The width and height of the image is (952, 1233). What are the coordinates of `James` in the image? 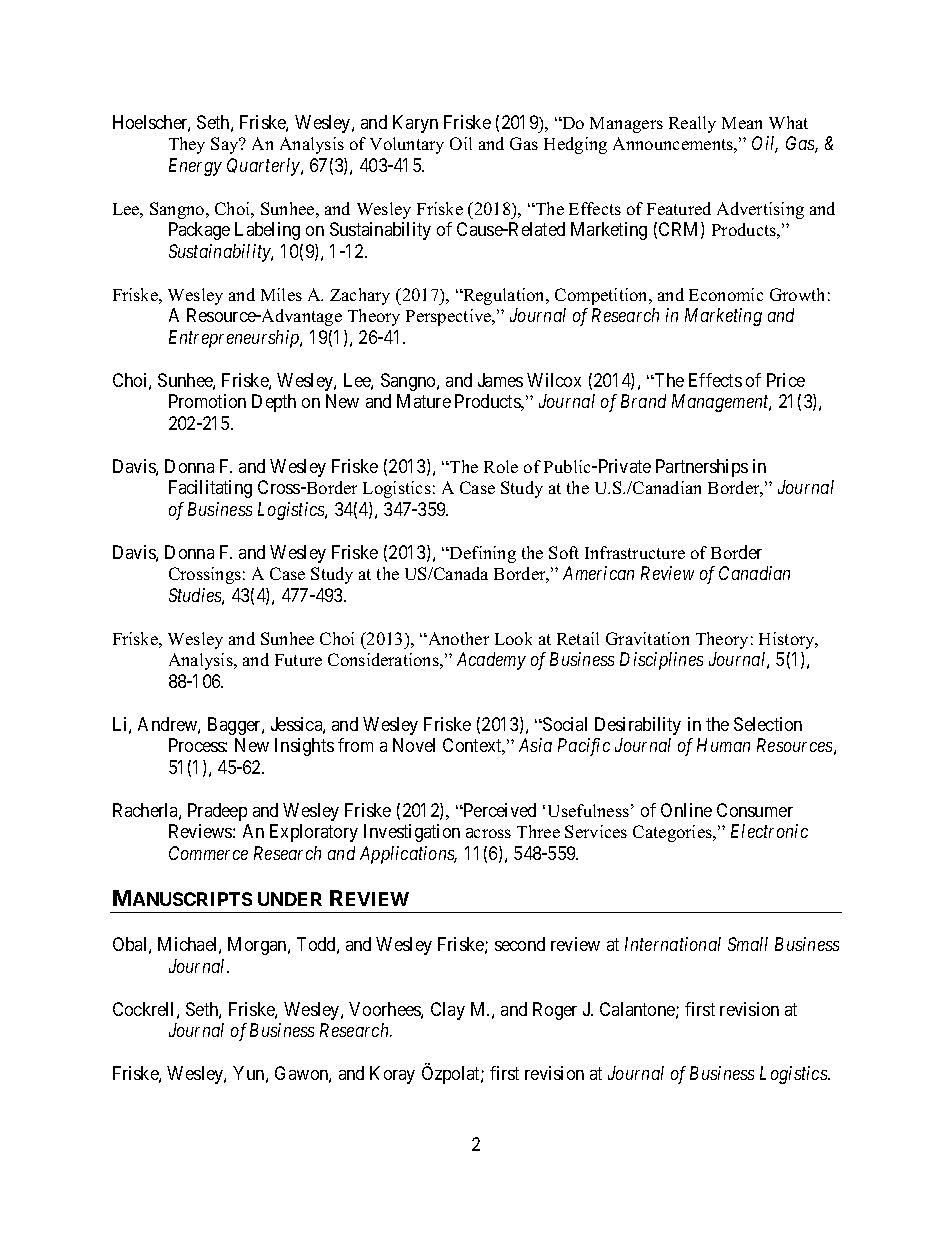 It's located at (500, 380).
